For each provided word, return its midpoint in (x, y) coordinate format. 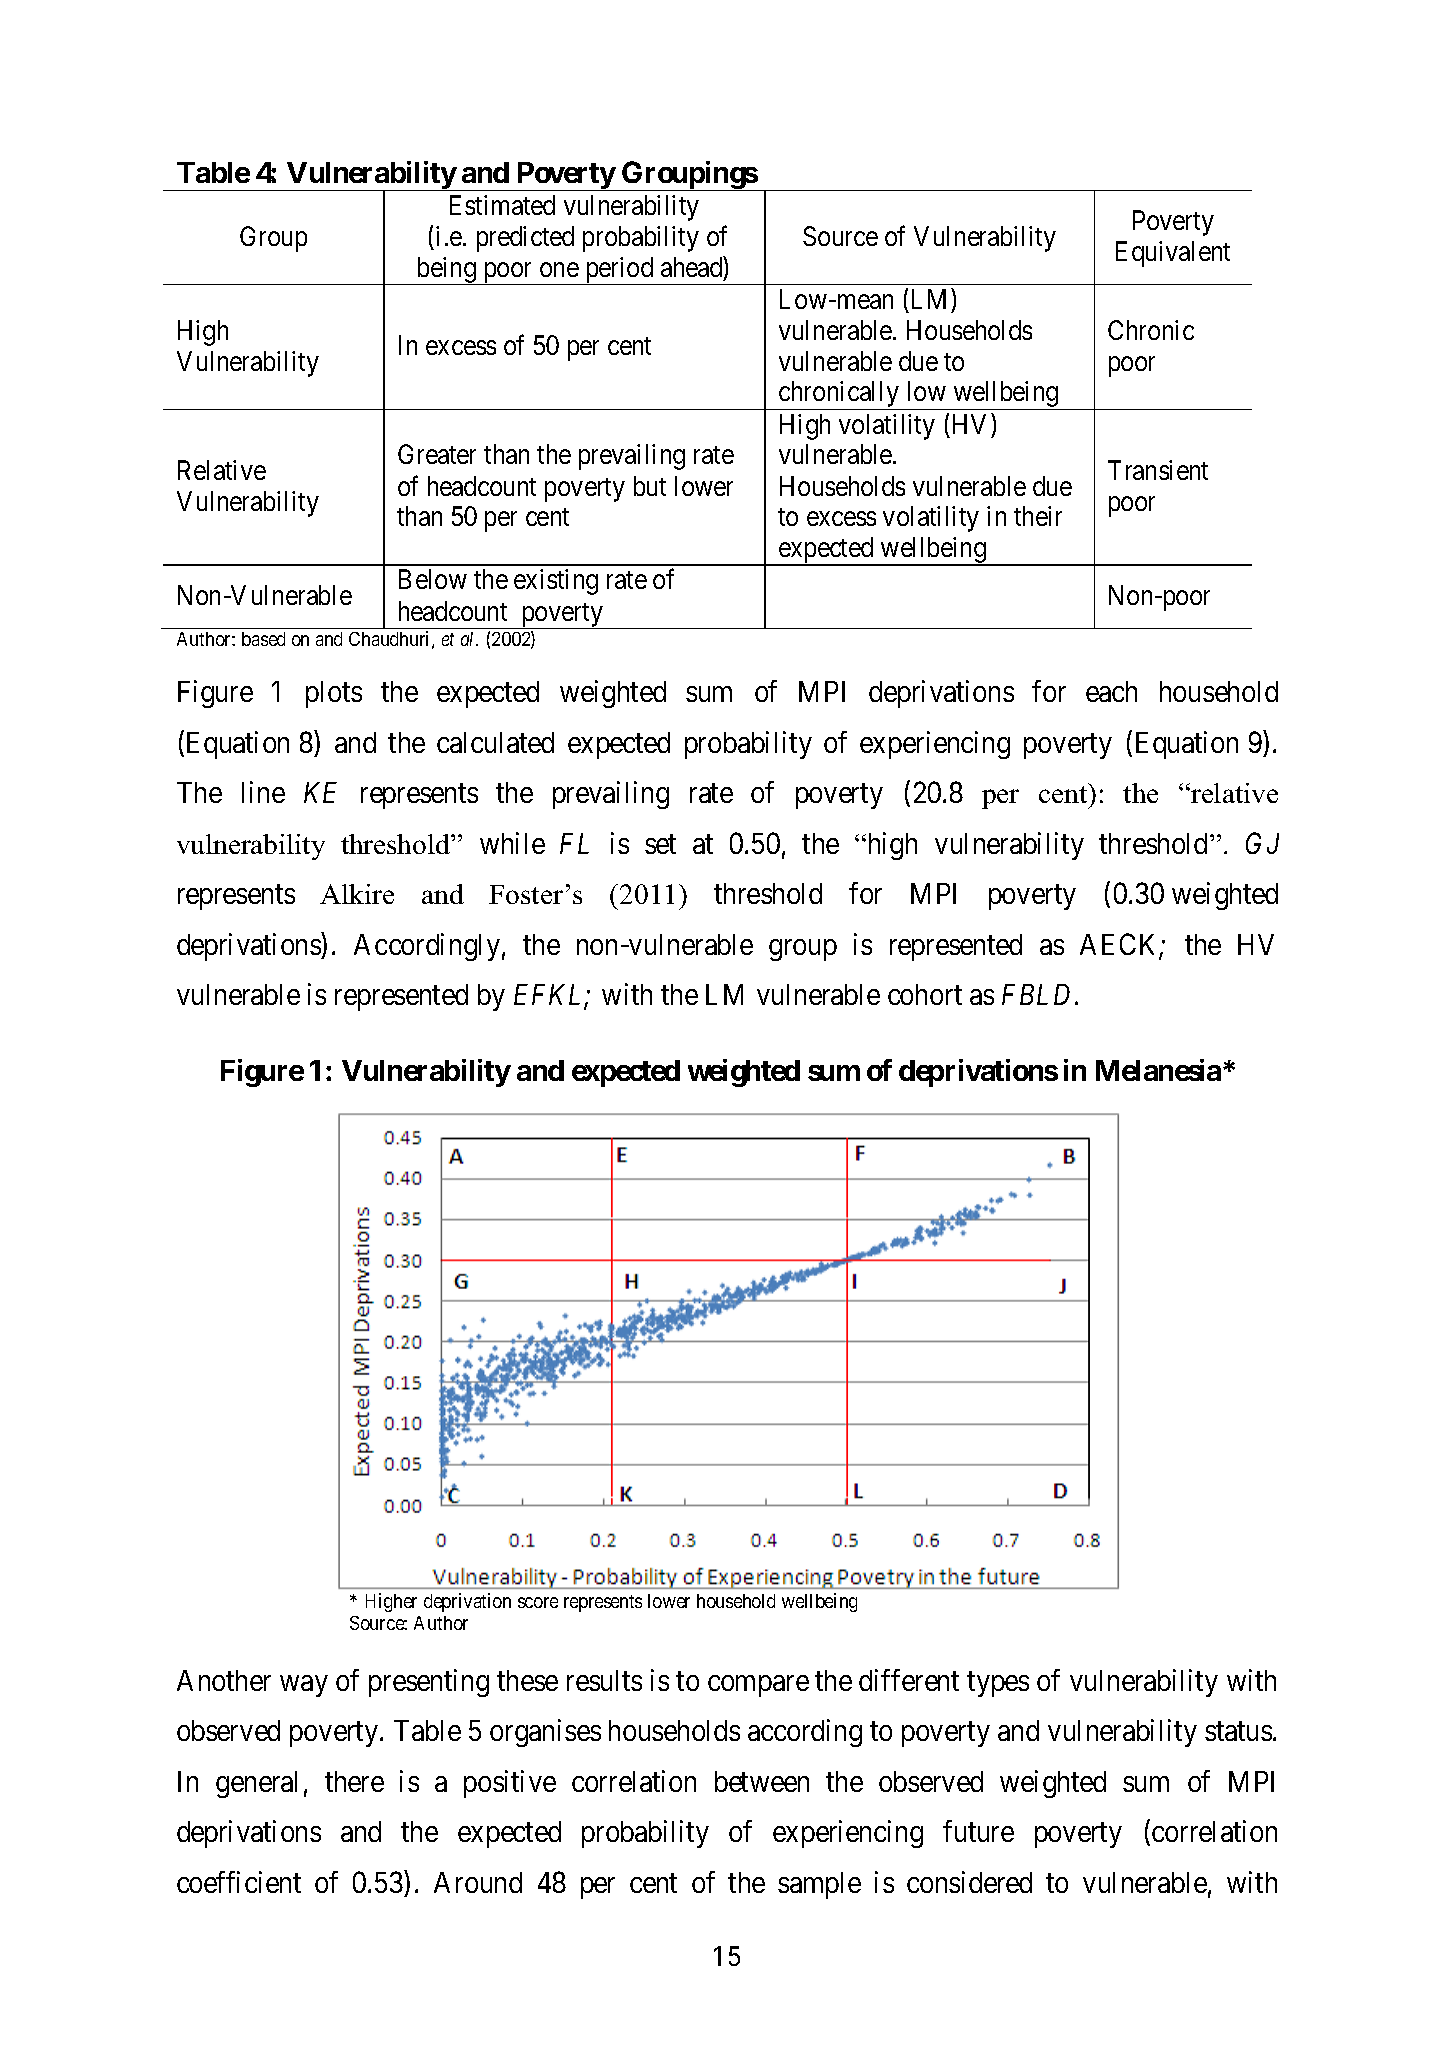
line (263, 792)
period (619, 271)
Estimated (502, 205)
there (354, 1781)
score (538, 1602)
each (1111, 691)
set (660, 844)
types (998, 1684)
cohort (925, 994)
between (762, 1781)
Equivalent (1173, 254)
